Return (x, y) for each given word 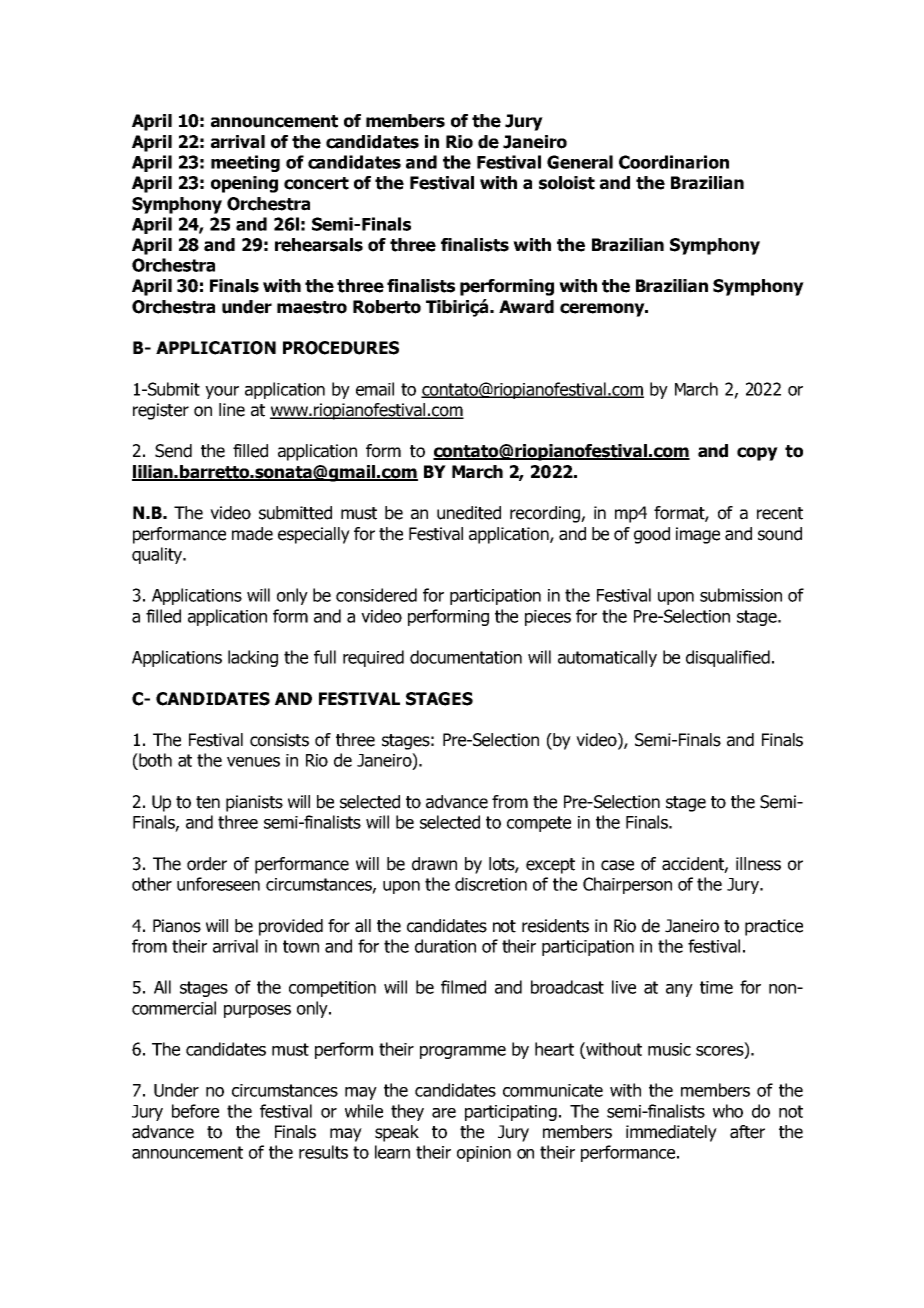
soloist (567, 183)
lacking (253, 658)
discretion (491, 884)
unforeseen (218, 884)
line (232, 410)
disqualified (728, 658)
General (580, 162)
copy (757, 454)
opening (244, 184)
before (195, 1111)
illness (758, 864)
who (728, 1111)
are (444, 1113)
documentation (466, 657)
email (375, 389)
